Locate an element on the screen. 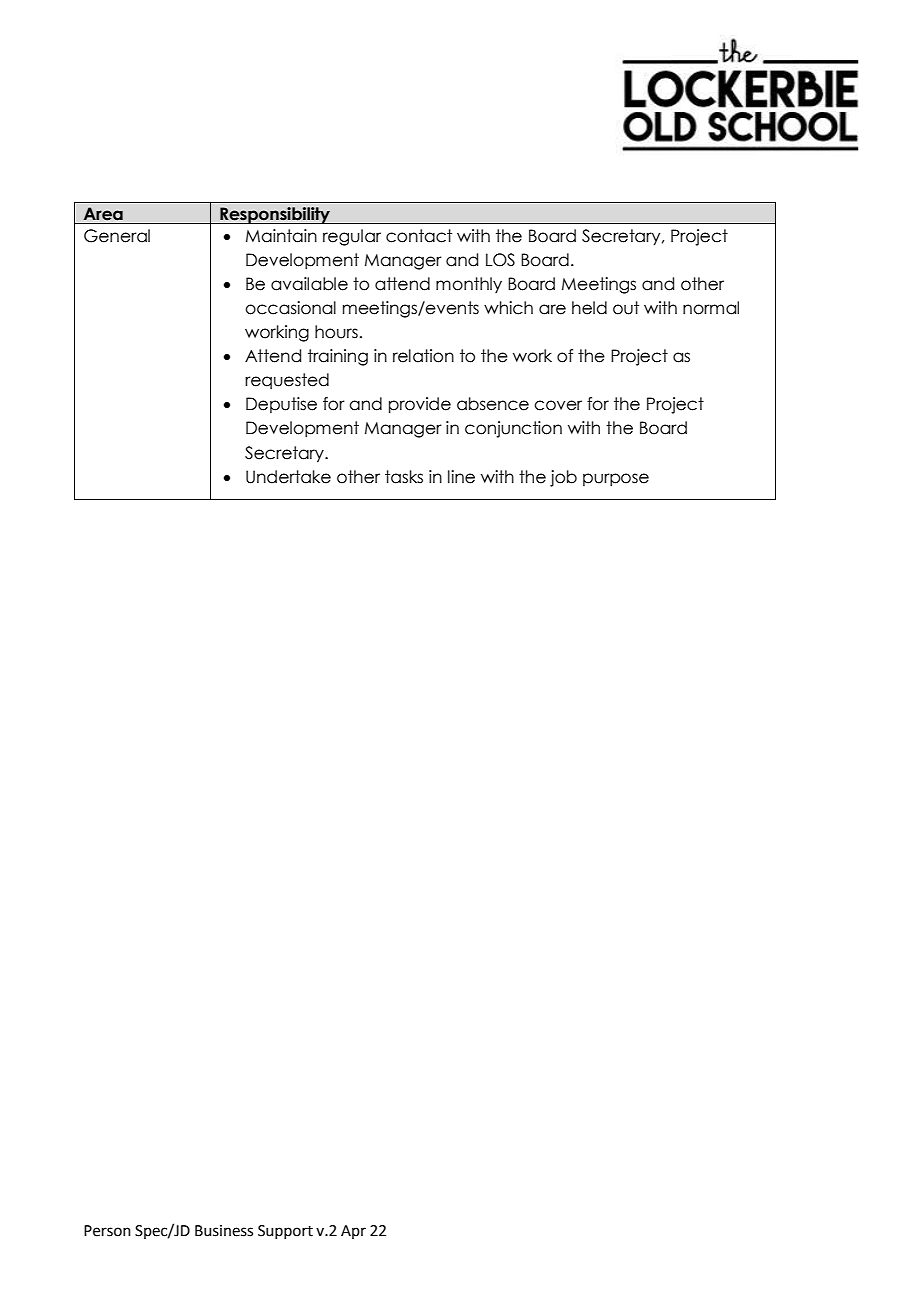 This screenshot has height=1308, width=924. out is located at coordinates (626, 308).
